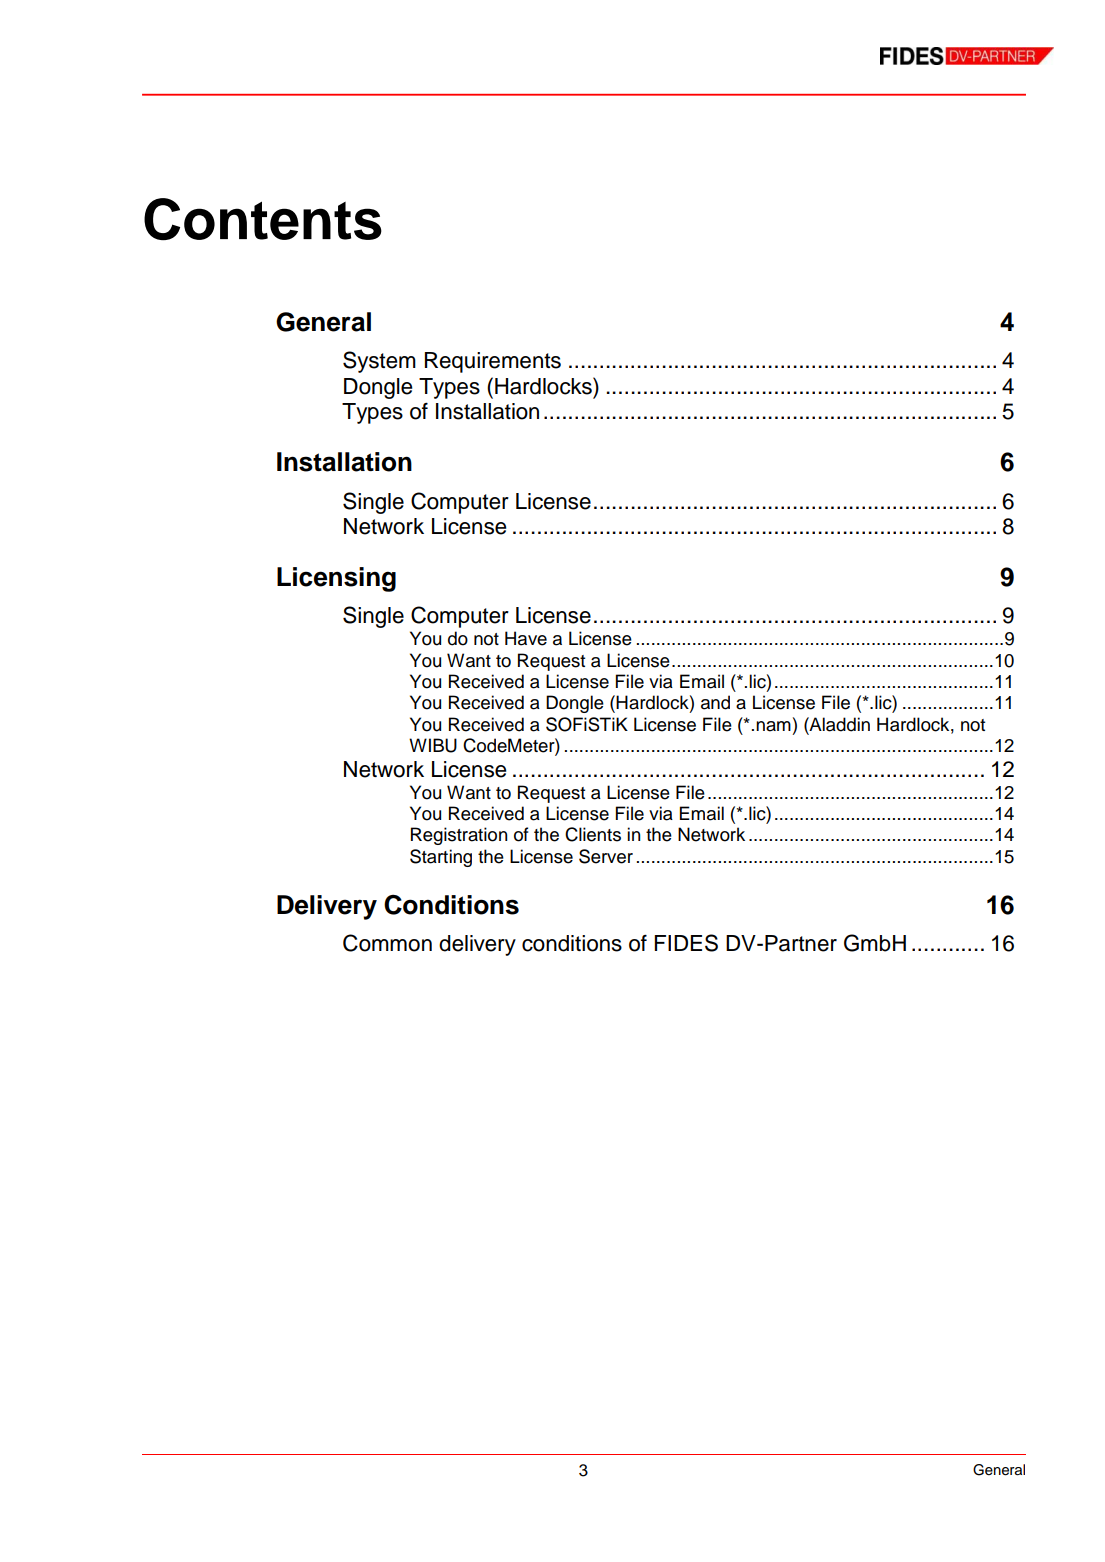 Image resolution: width=1105 pixels, height=1562 pixels. What do you see at coordinates (686, 943) in the image?
I see `FIDES` at bounding box center [686, 943].
